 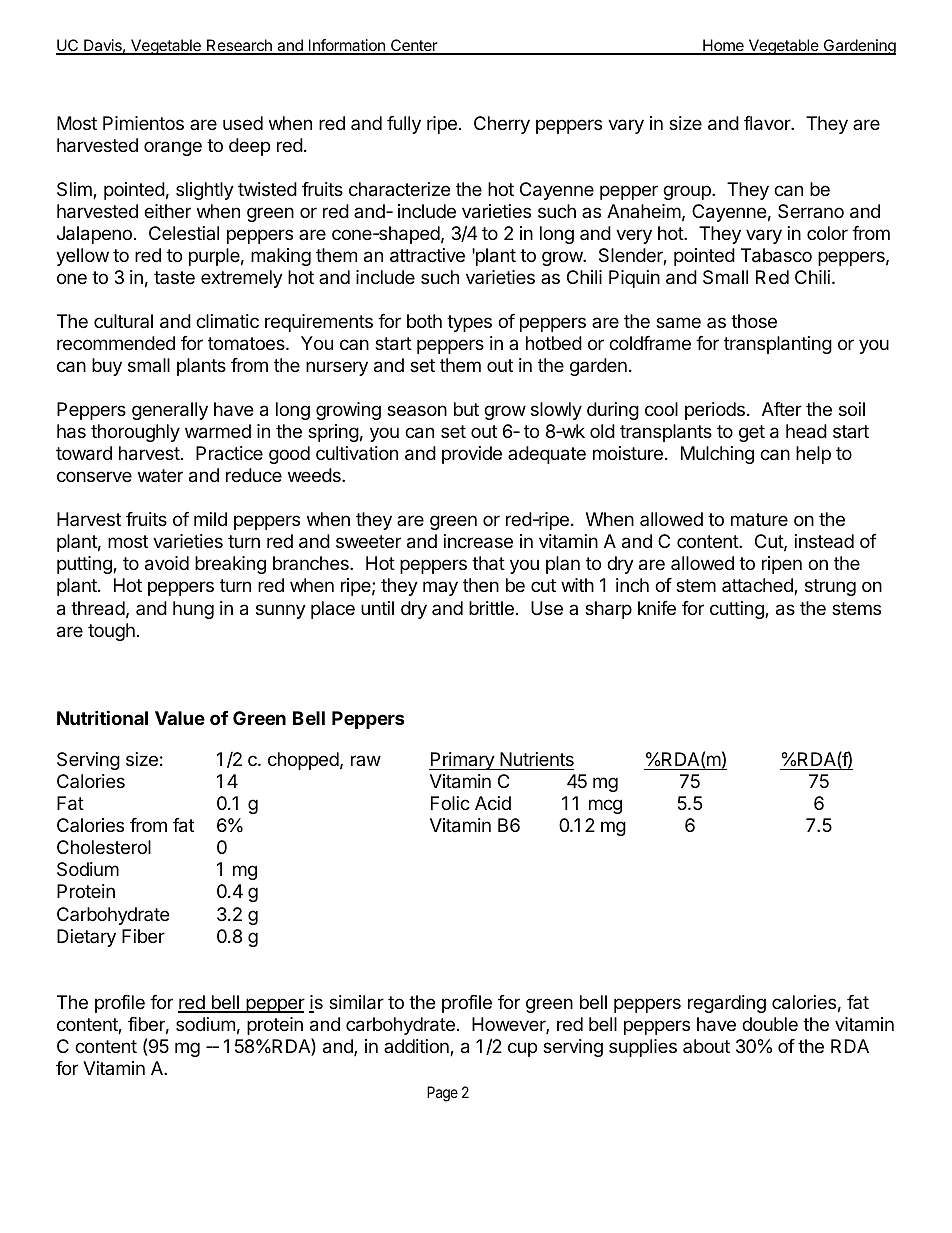 I want to click on Mulching, so click(x=717, y=455).
